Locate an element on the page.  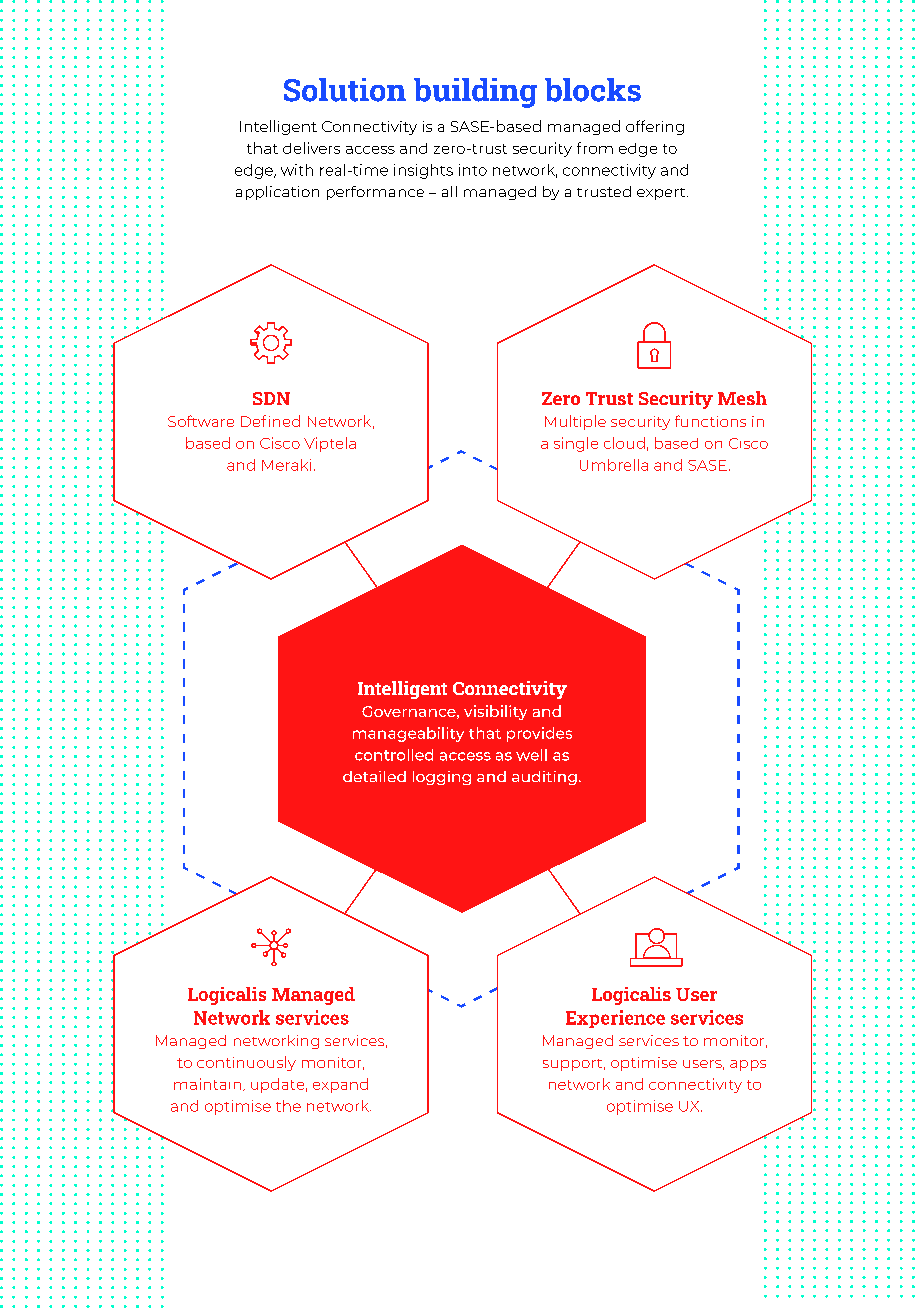
Mesh is located at coordinates (742, 398).
